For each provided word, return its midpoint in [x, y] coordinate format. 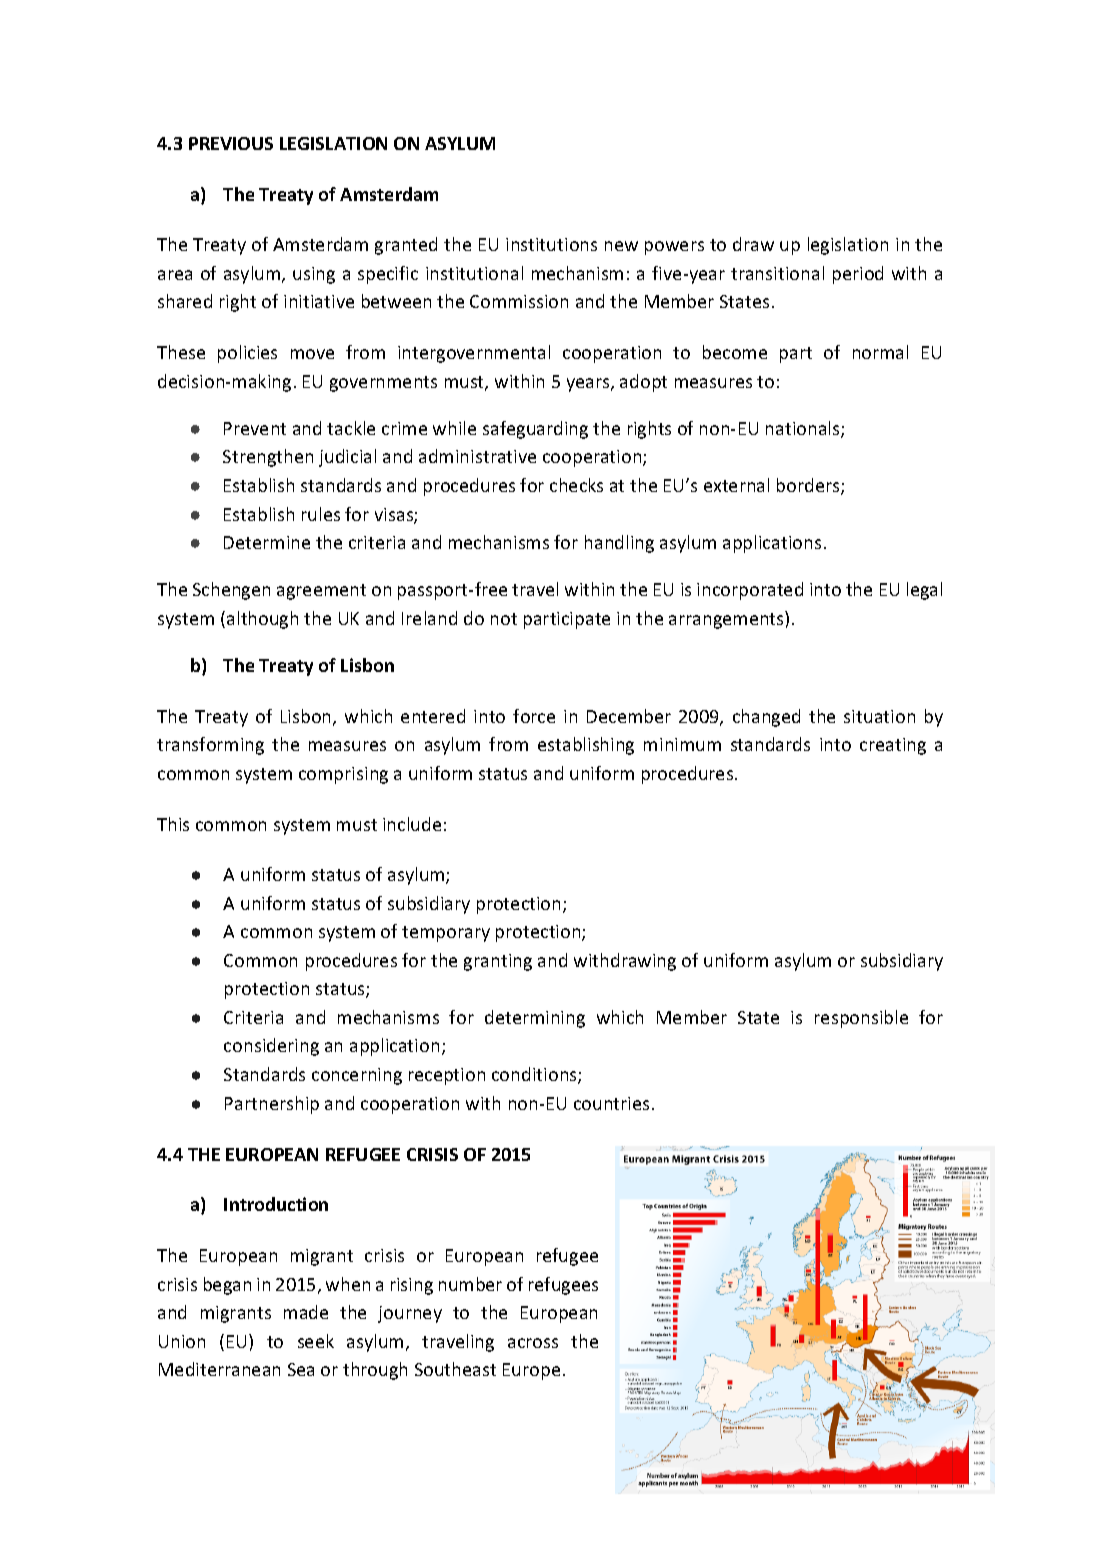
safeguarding [535, 430]
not [504, 619]
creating [893, 746]
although [262, 620]
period [858, 275]
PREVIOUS [231, 143]
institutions [551, 244]
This [173, 824]
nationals [804, 429]
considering [271, 1047]
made [306, 1312]
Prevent [255, 428]
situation [879, 716]
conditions [535, 1075]
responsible [861, 1019]
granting [498, 962]
